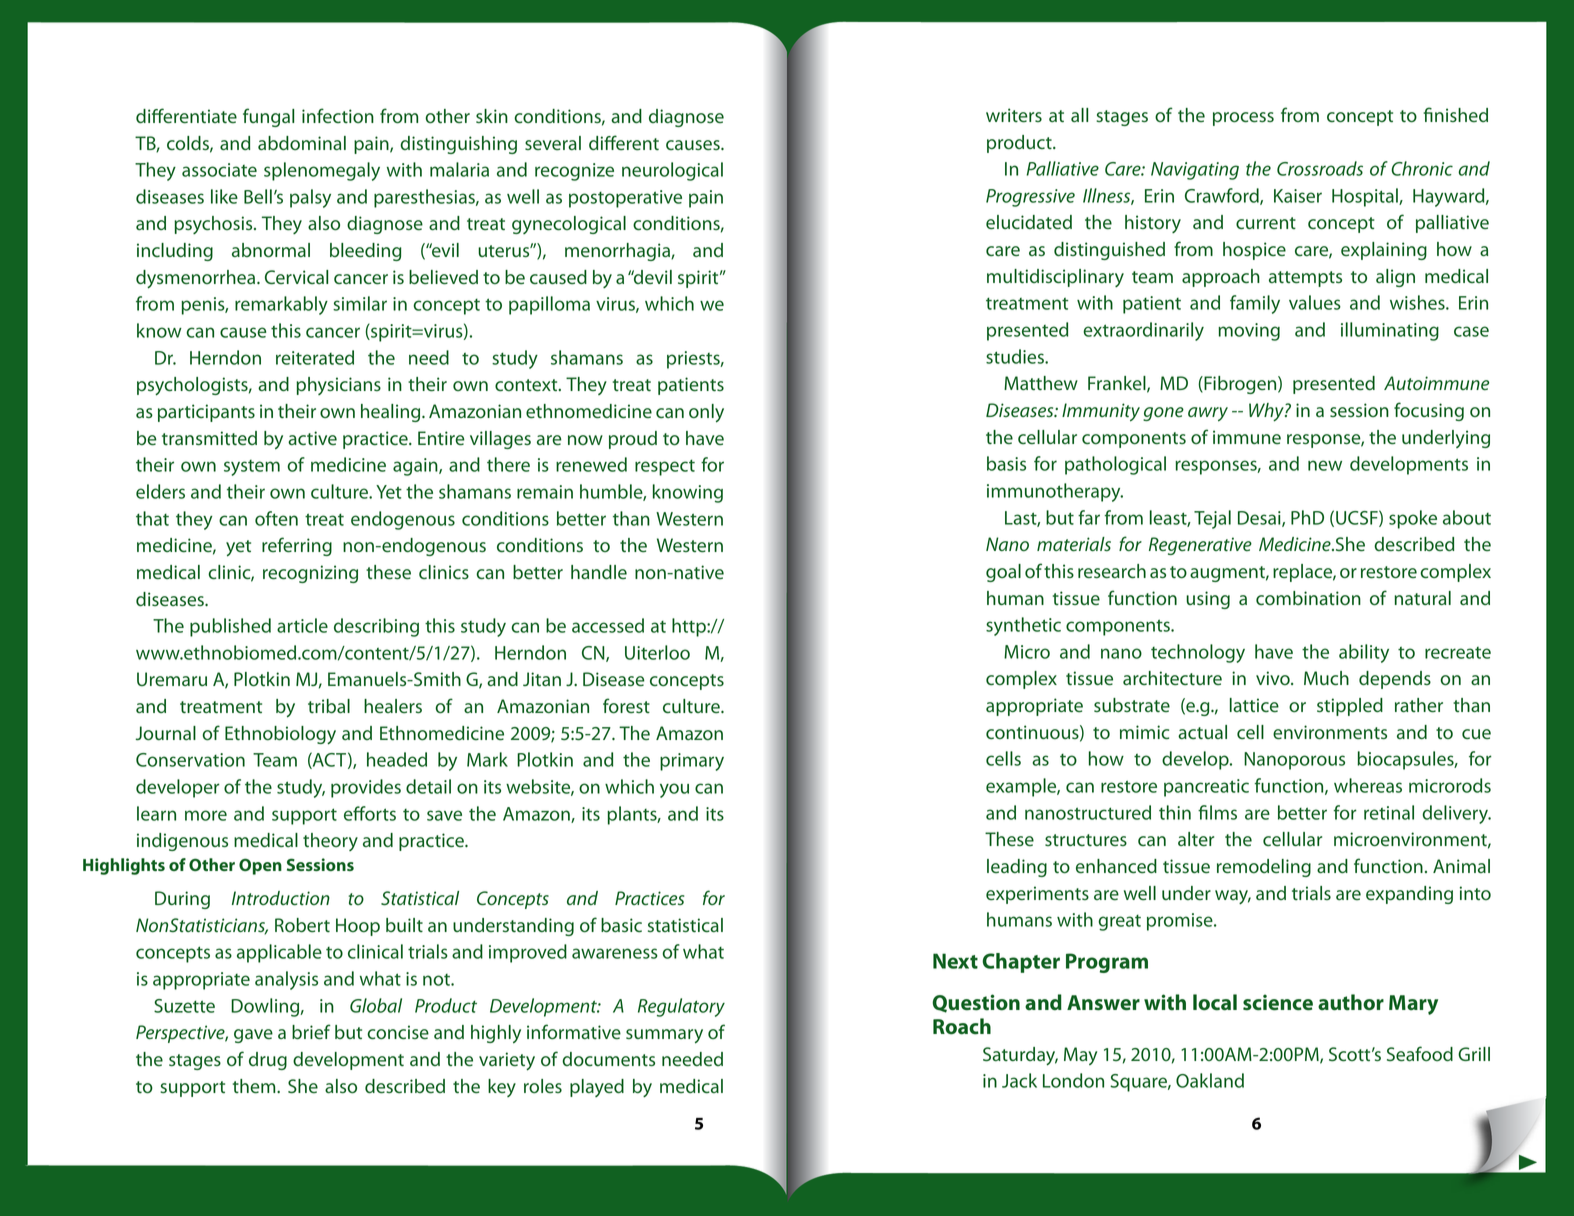 The height and width of the document is (1216, 1574). Describe the element at coordinates (1320, 168) in the document. I see `Crossroads` at that location.
